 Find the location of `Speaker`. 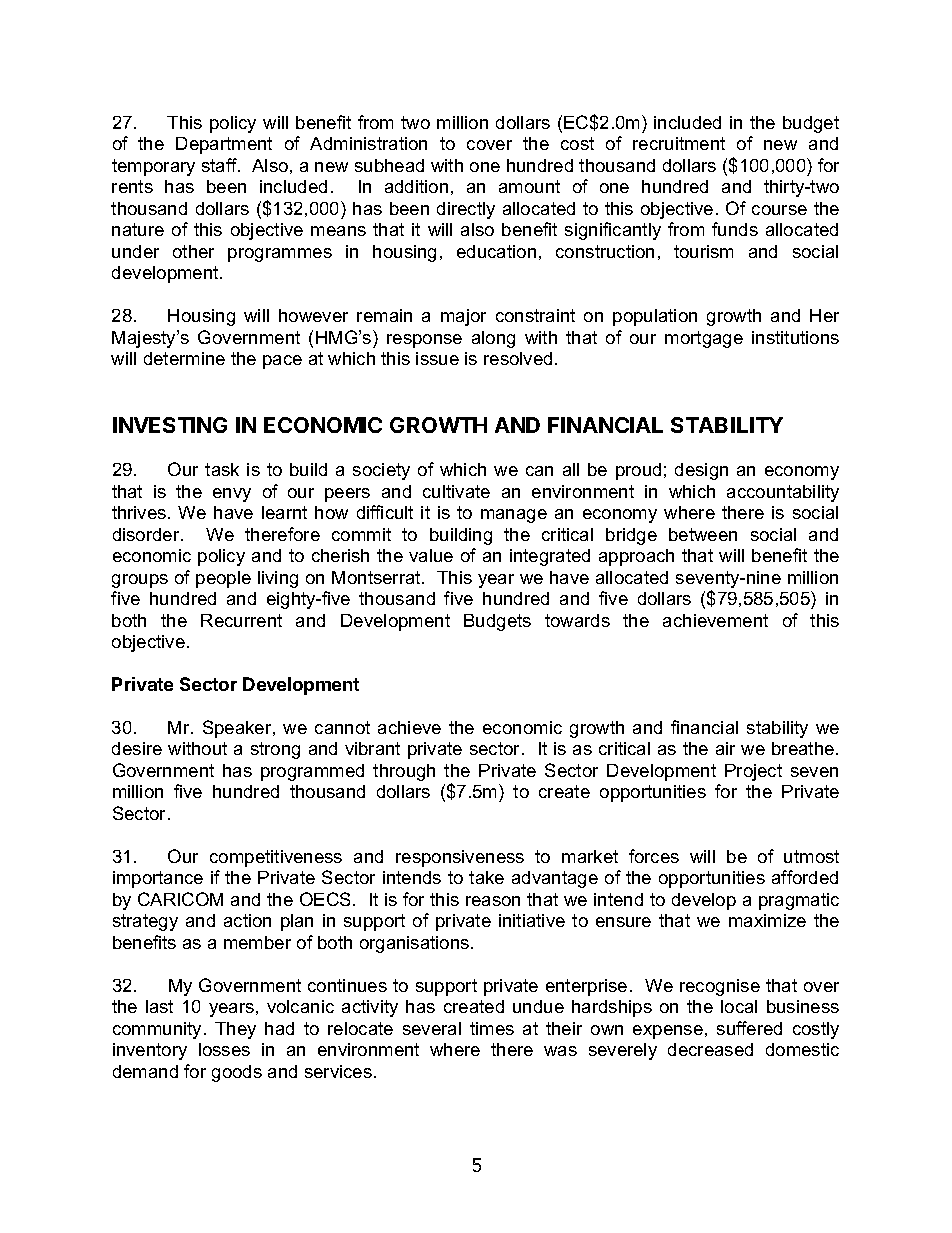

Speaker is located at coordinates (238, 729).
